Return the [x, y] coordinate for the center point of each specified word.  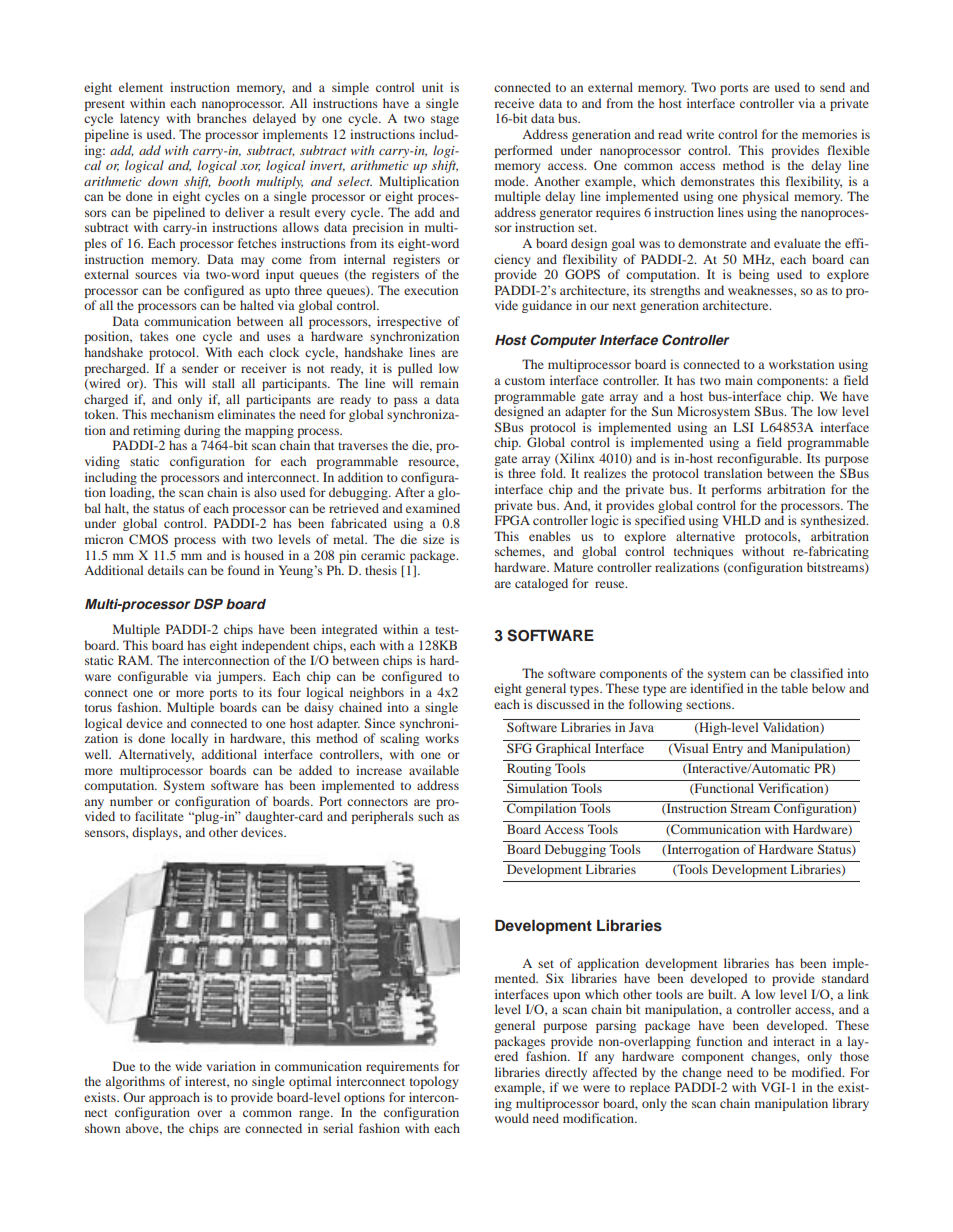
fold [553, 473]
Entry [728, 749]
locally [189, 739]
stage [445, 120]
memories [829, 134]
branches [222, 118]
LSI [743, 427]
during [202, 431]
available [434, 770]
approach [174, 1098]
